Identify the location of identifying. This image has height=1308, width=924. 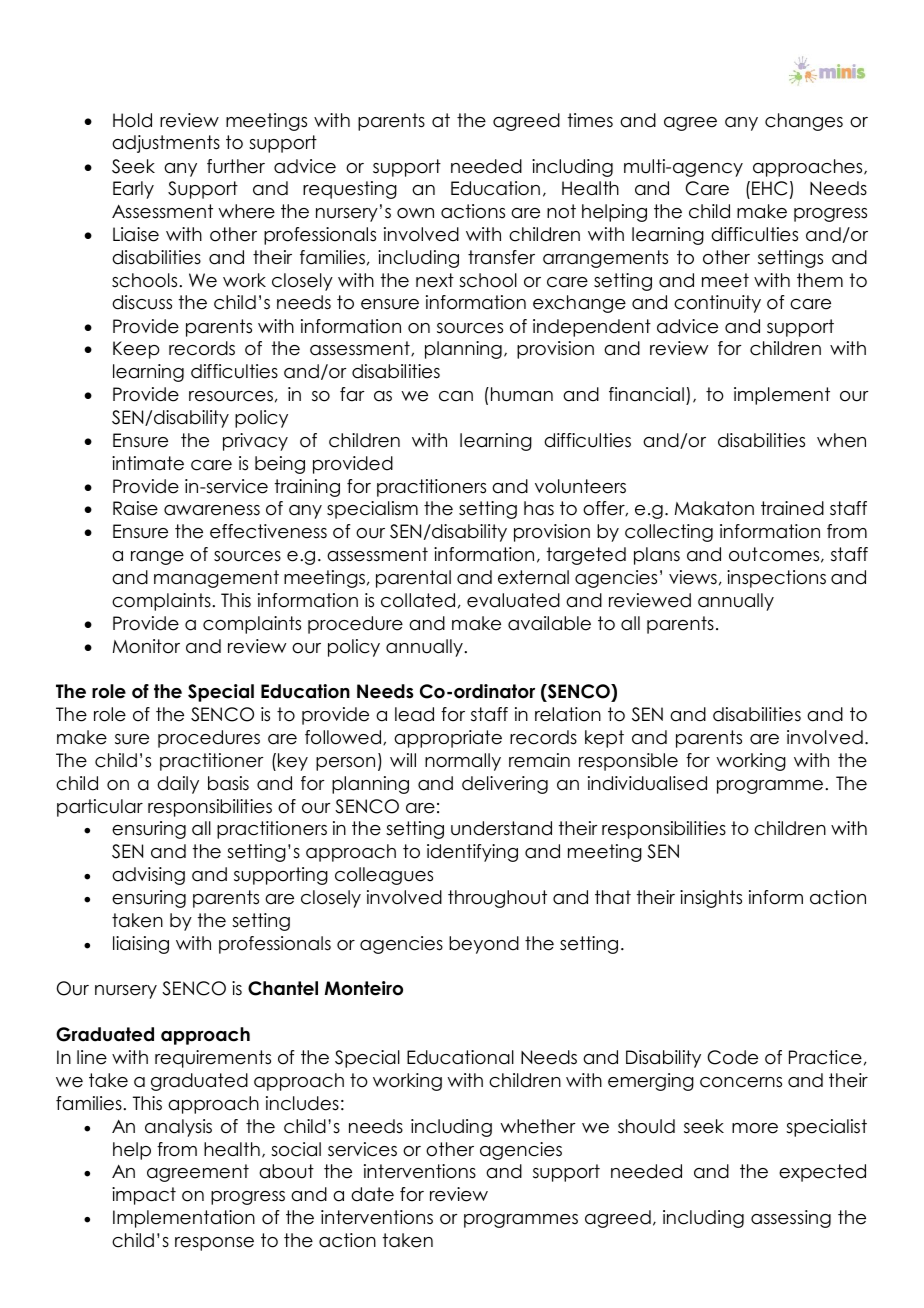
(472, 853).
